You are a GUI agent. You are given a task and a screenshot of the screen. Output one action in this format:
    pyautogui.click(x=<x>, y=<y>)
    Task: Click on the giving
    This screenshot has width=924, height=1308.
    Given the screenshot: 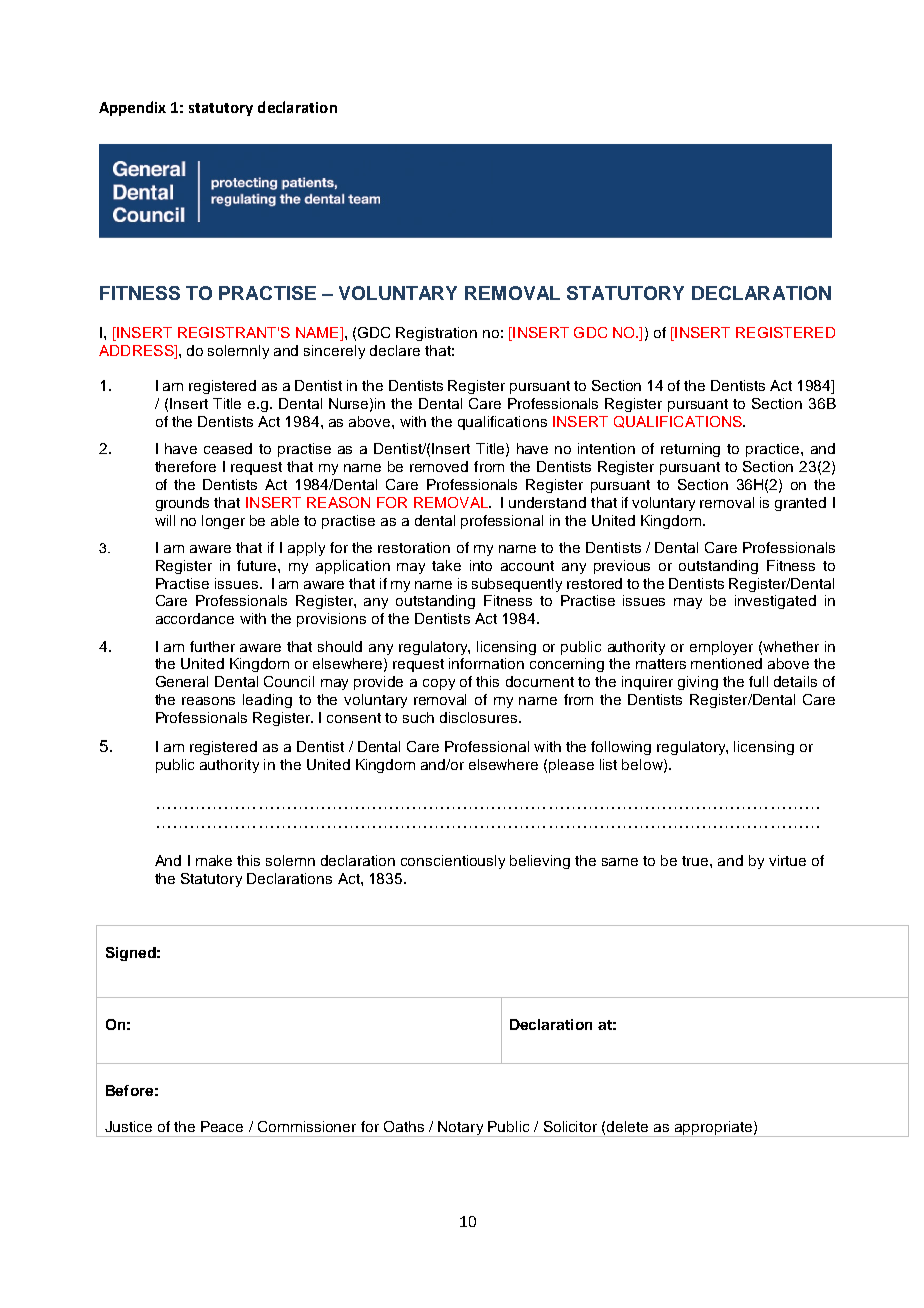 What is the action you would take?
    pyautogui.click(x=698, y=683)
